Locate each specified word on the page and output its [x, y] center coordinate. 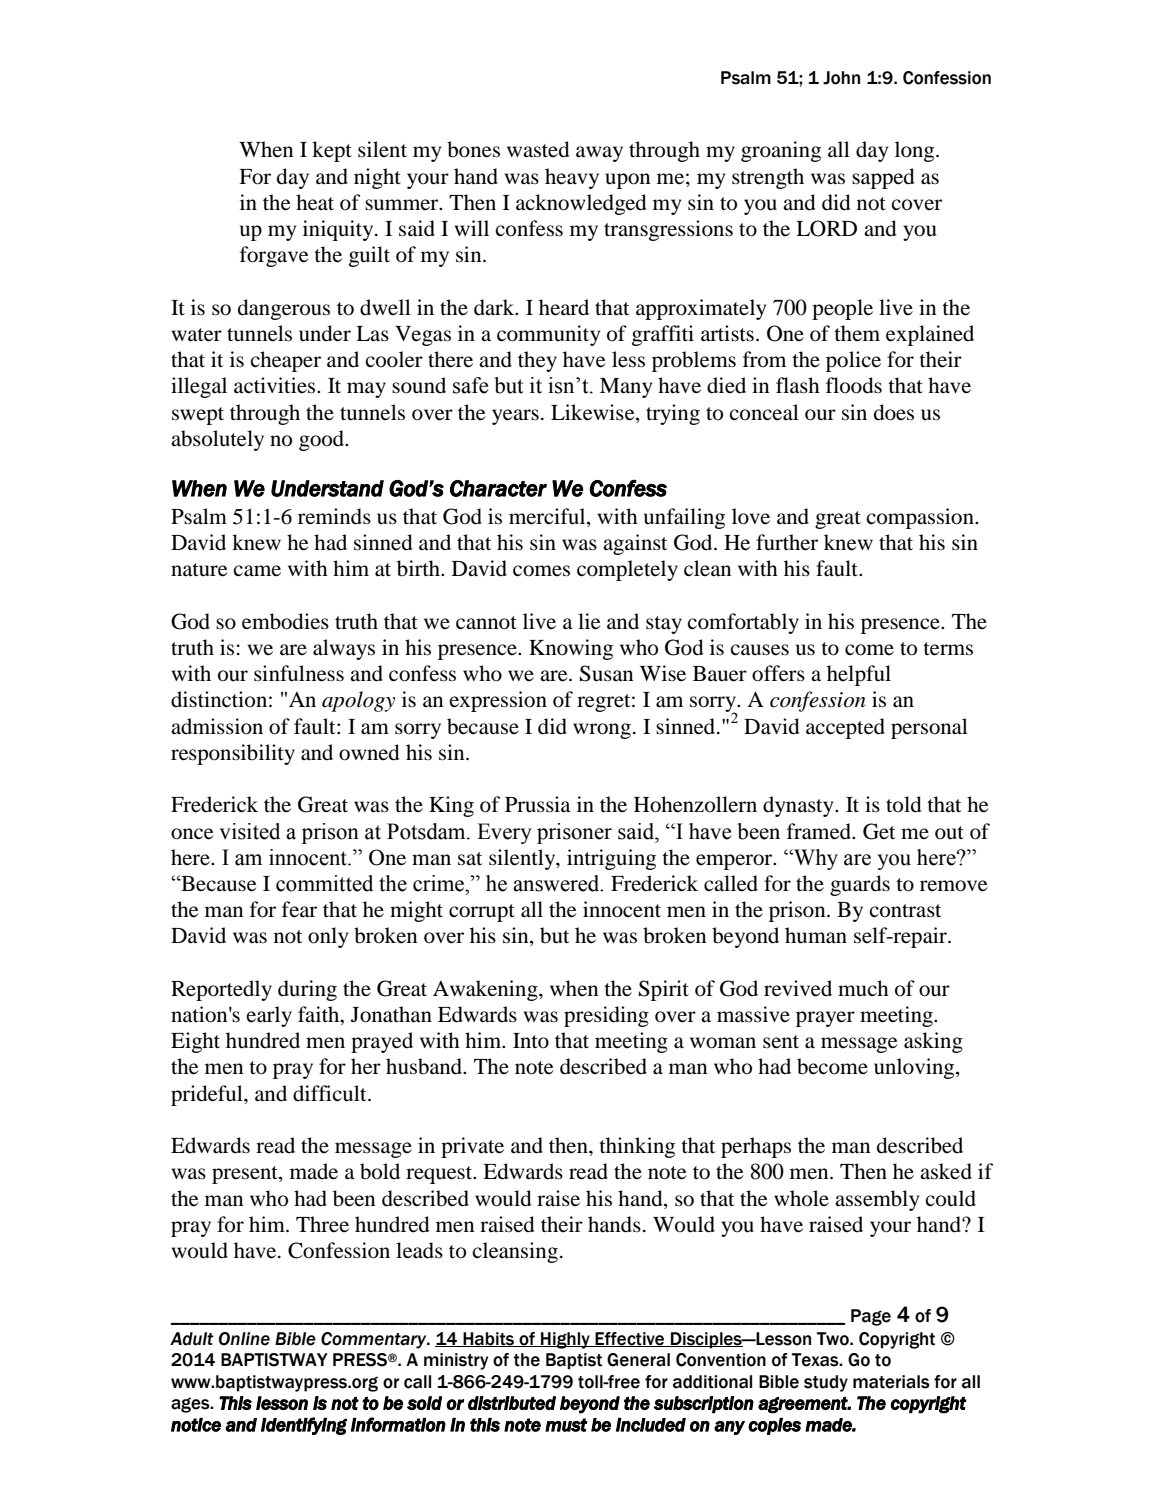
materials [891, 1382]
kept [332, 151]
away [599, 154]
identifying [304, 1426]
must [566, 1425]
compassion [921, 518]
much [863, 988]
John [841, 78]
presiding [606, 1016]
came [257, 571]
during [307, 990]
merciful [548, 517]
